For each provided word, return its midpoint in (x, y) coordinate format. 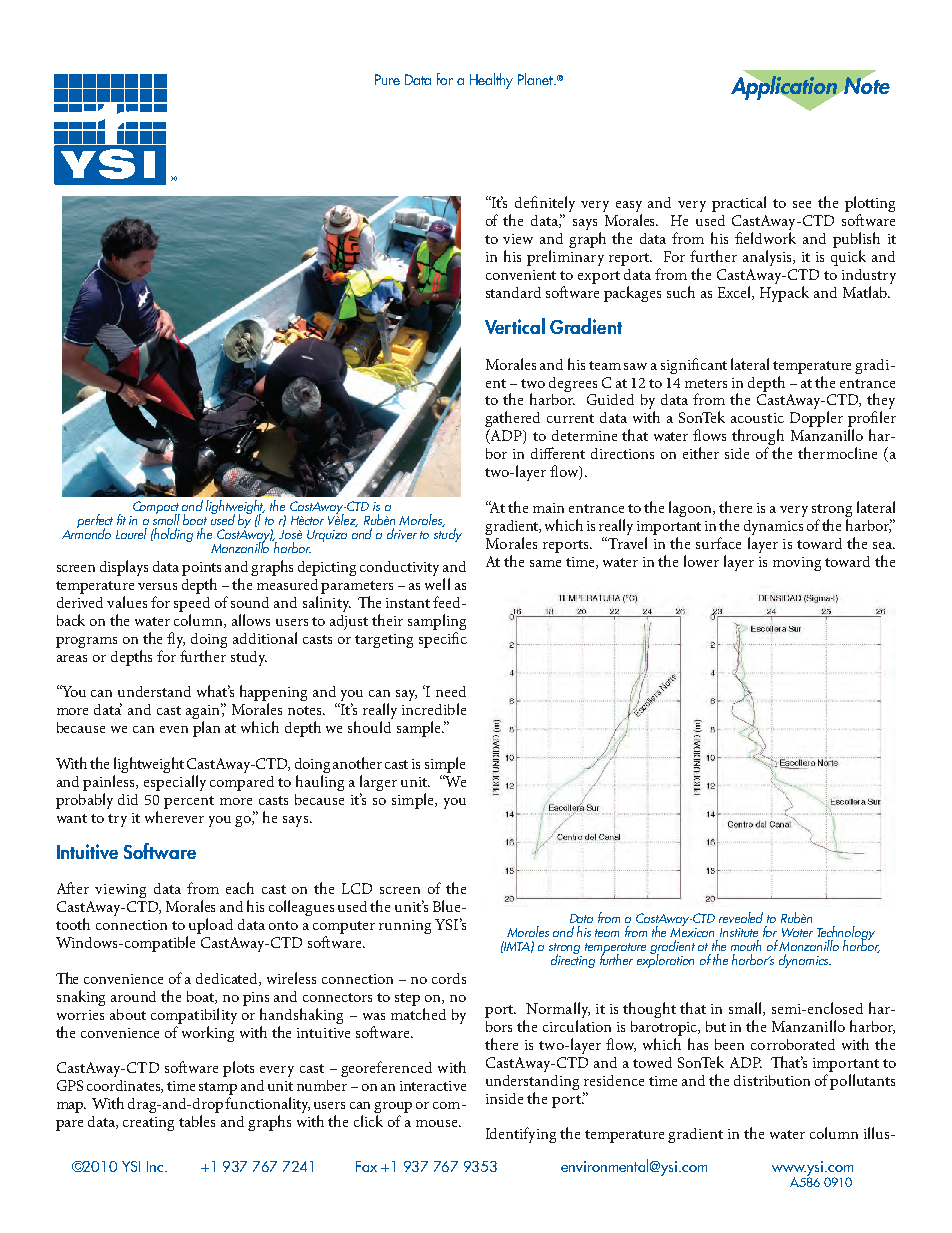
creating (148, 1124)
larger (378, 784)
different (558, 453)
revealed (741, 917)
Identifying (521, 1135)
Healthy (491, 81)
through (758, 438)
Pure (387, 79)
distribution (772, 1080)
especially (175, 783)
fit (121, 519)
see (802, 204)
